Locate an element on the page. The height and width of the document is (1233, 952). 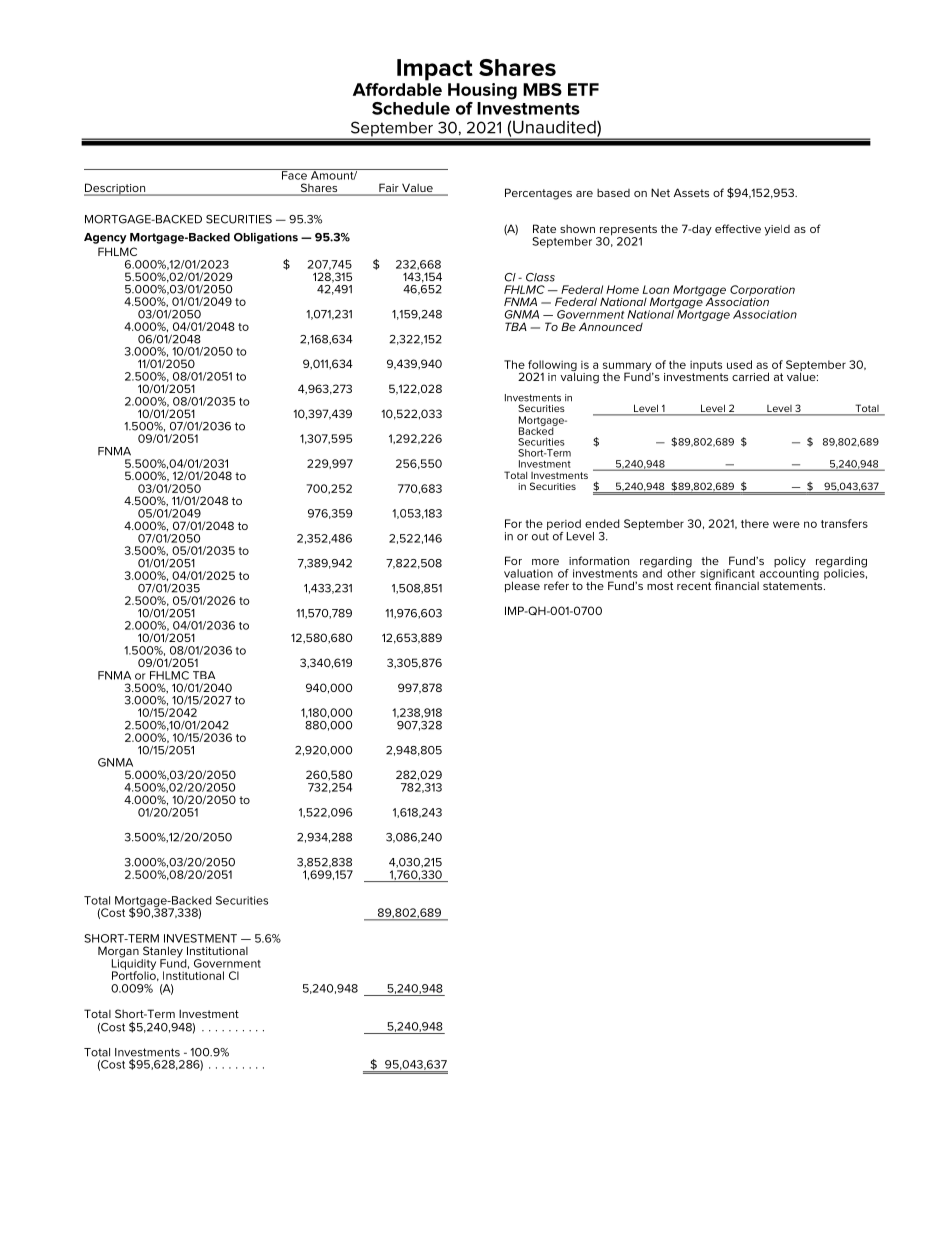
Stanley is located at coordinates (162, 953).
